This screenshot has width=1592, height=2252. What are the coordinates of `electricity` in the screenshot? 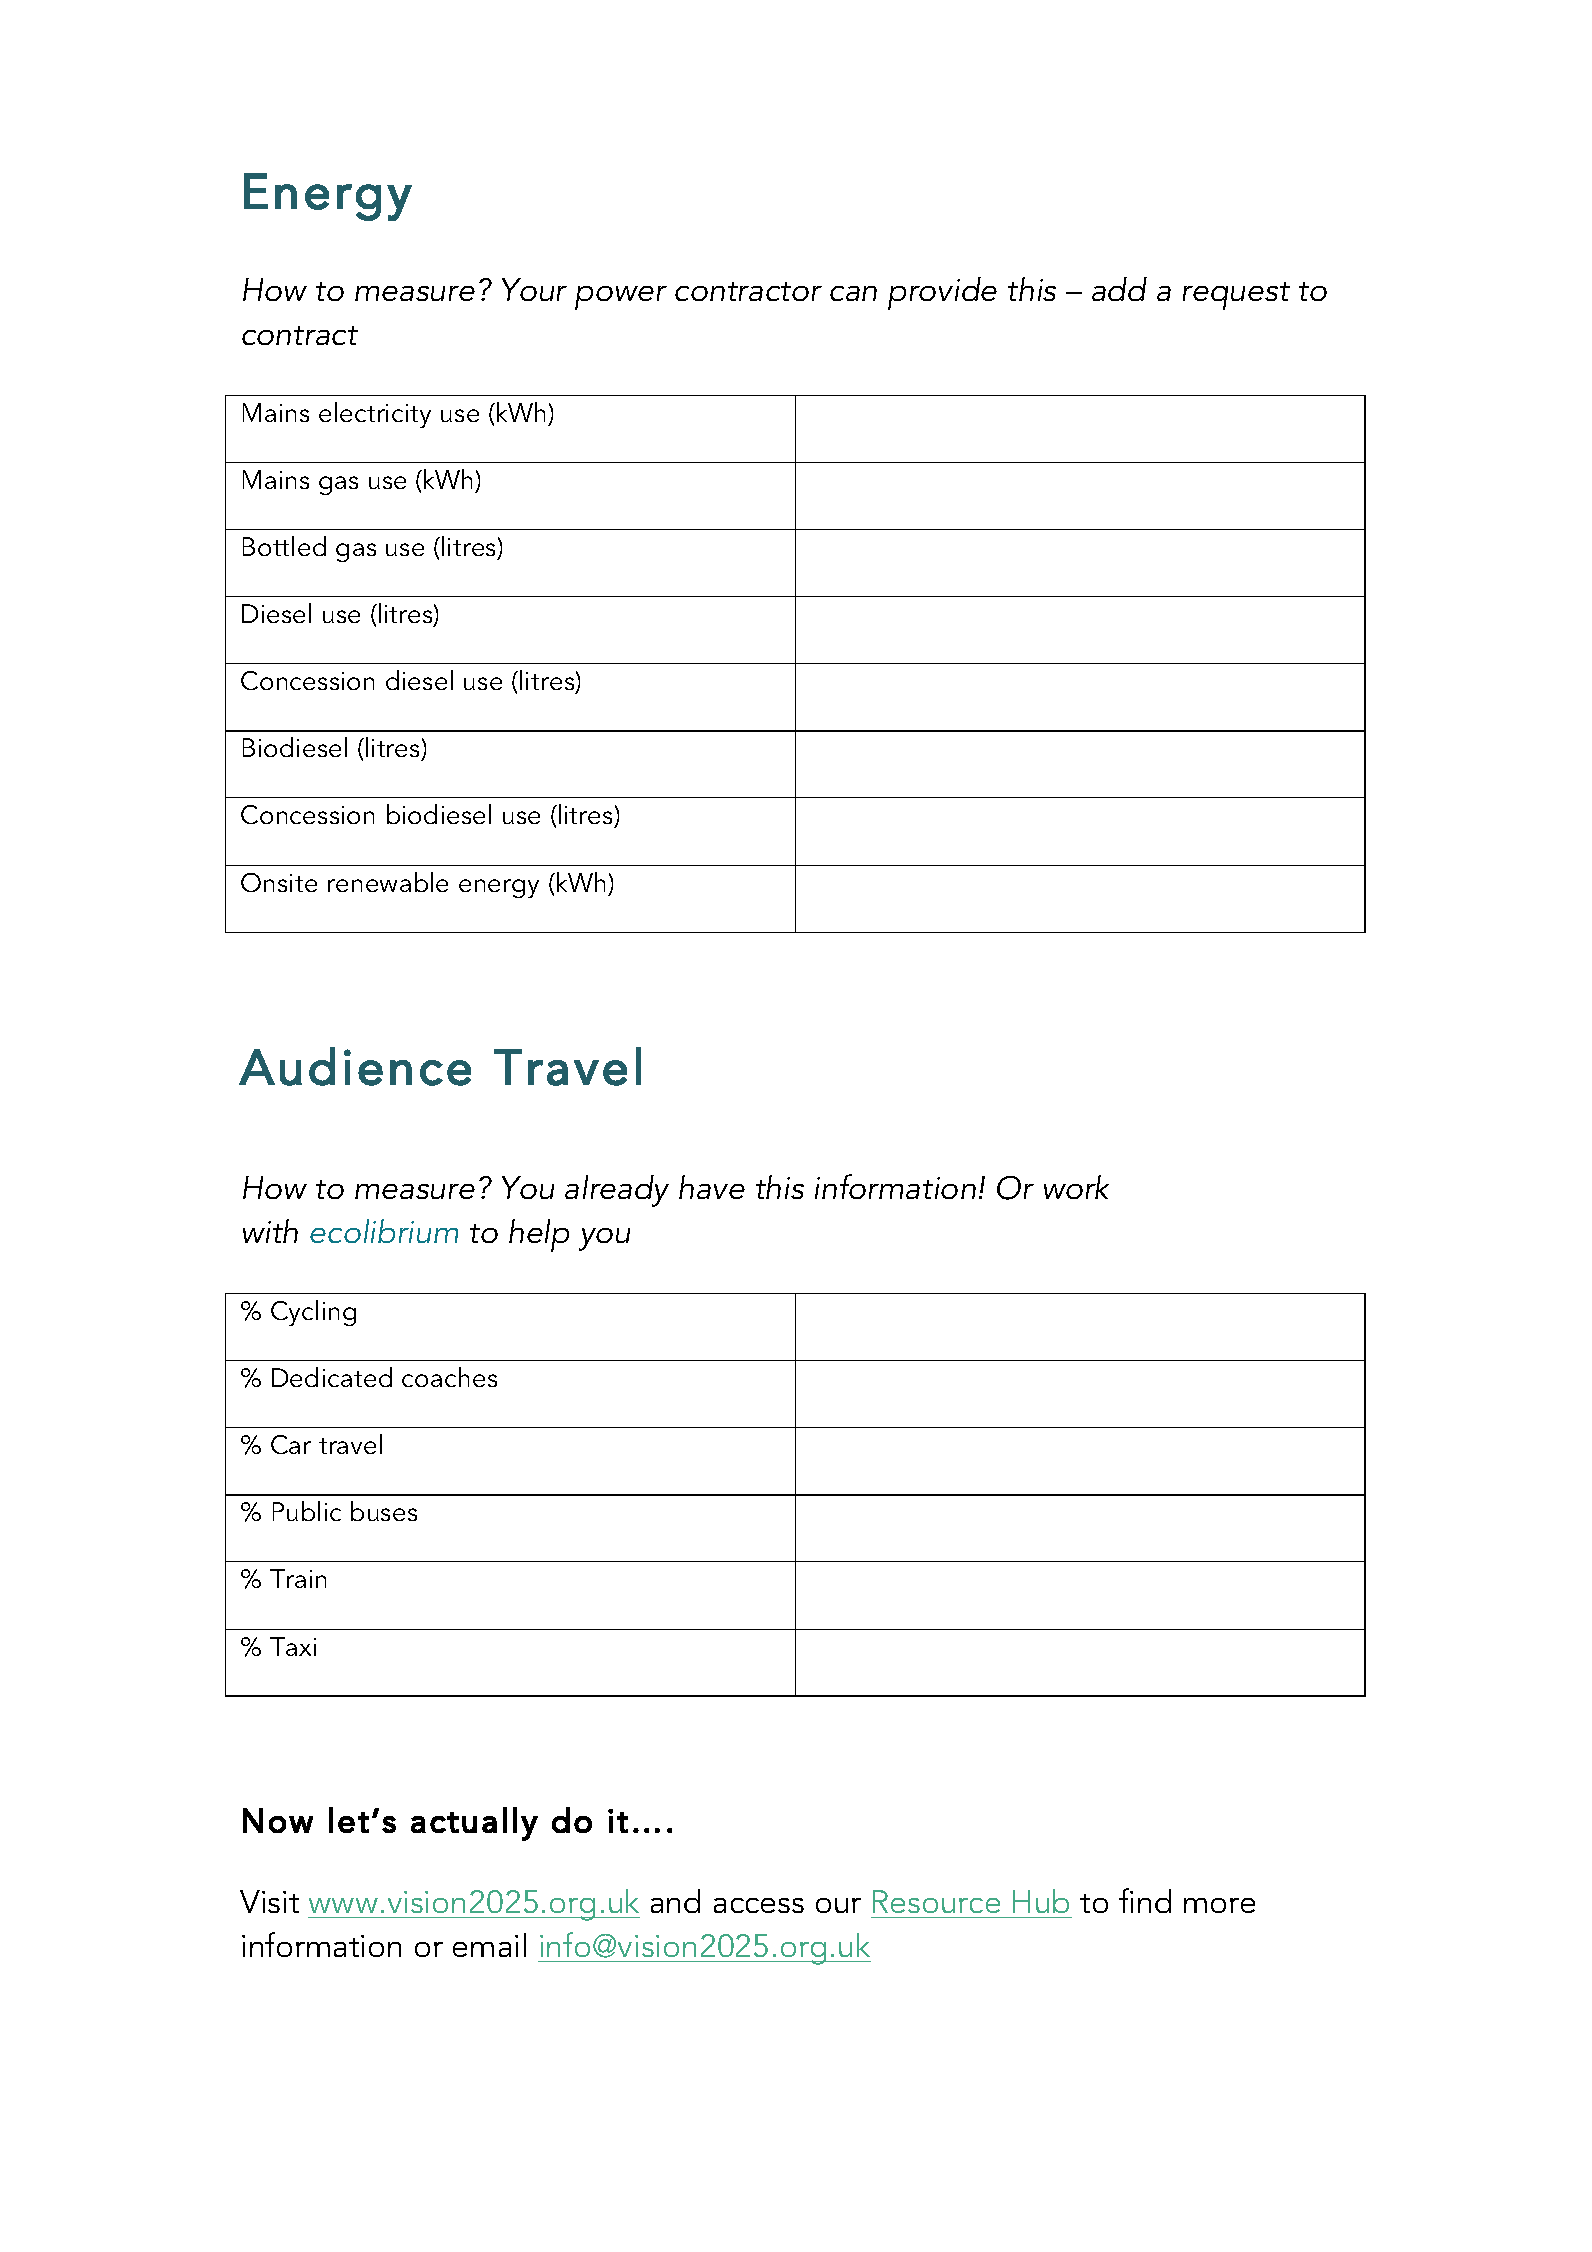 It's located at (375, 415).
